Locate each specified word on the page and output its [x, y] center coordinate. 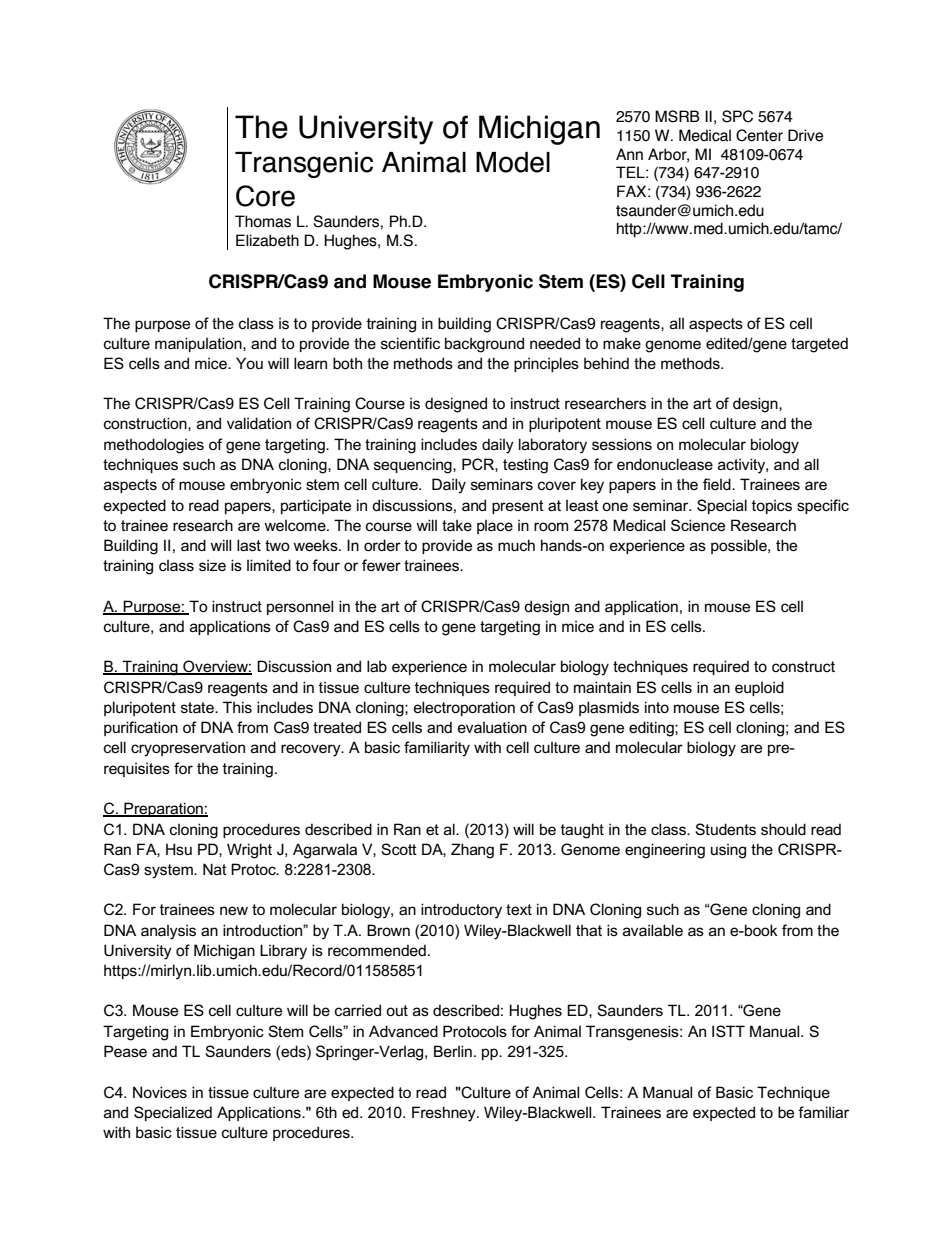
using [728, 851]
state [198, 707]
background [484, 345]
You [249, 363]
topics [772, 506]
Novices [160, 1092]
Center [759, 135]
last [249, 545]
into [657, 707]
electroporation [464, 708]
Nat [215, 869]
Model [513, 162]
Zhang [472, 851]
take [457, 525]
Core [265, 196]
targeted [819, 345]
